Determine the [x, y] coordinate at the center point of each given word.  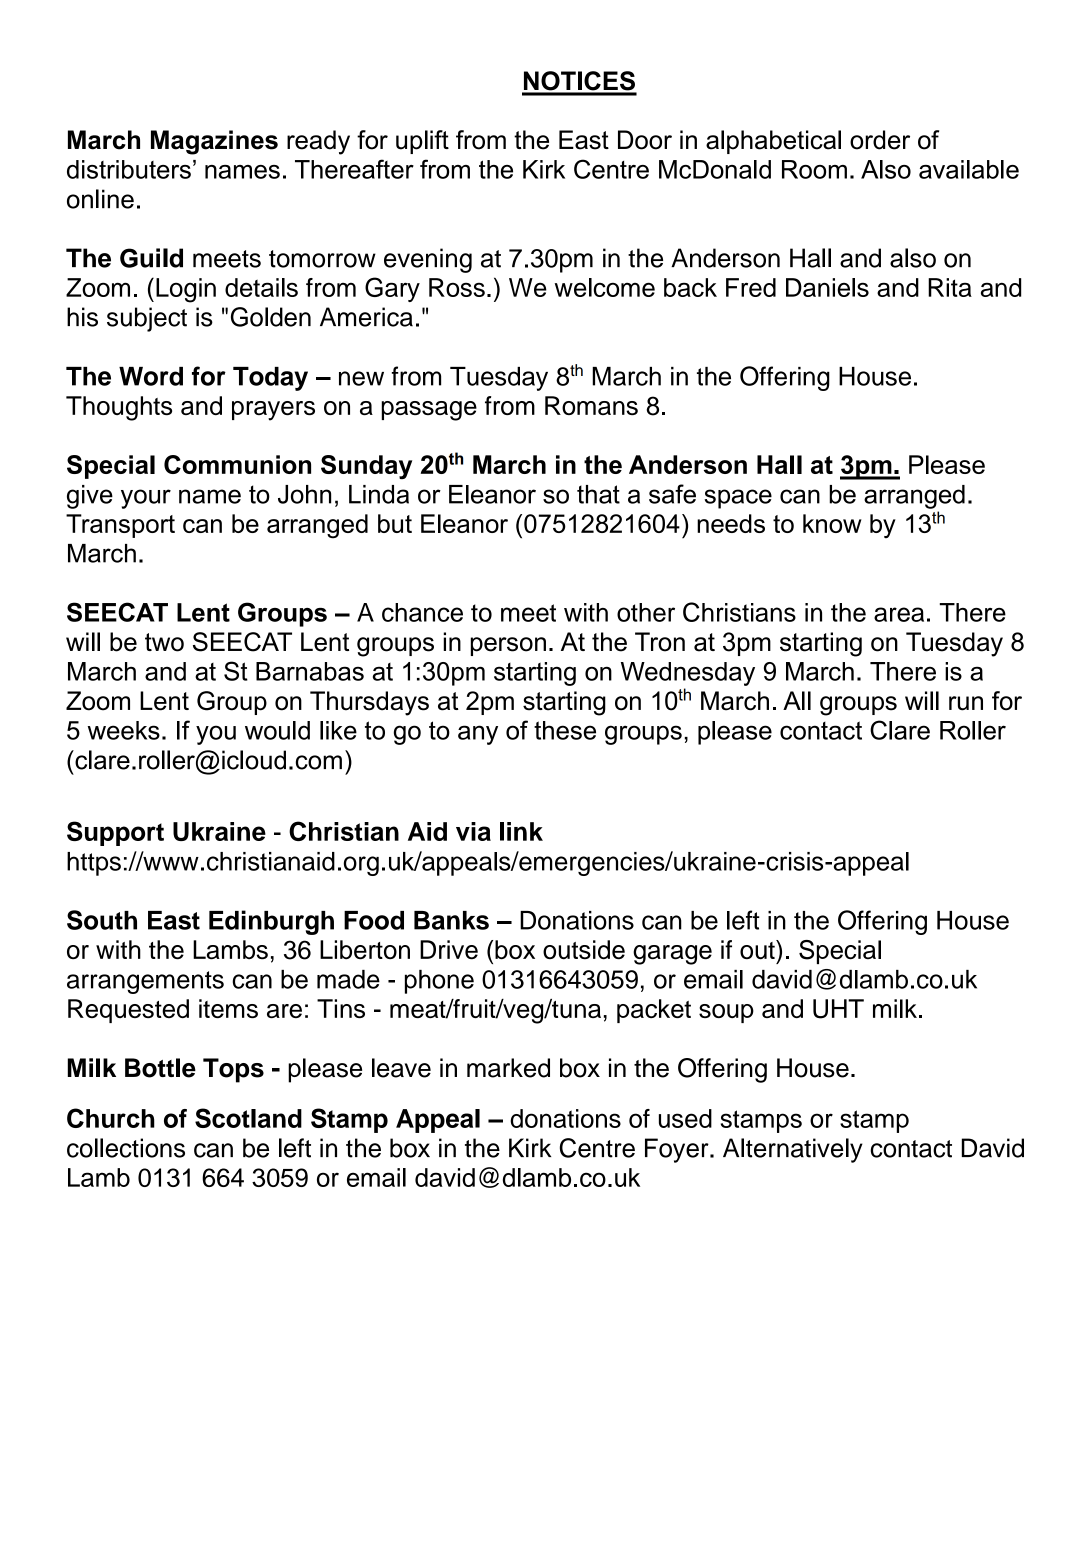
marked [508, 1068]
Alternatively [793, 1150]
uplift [422, 142]
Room [814, 169]
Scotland [248, 1118]
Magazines [214, 142]
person [508, 646]
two [164, 642]
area [899, 614]
